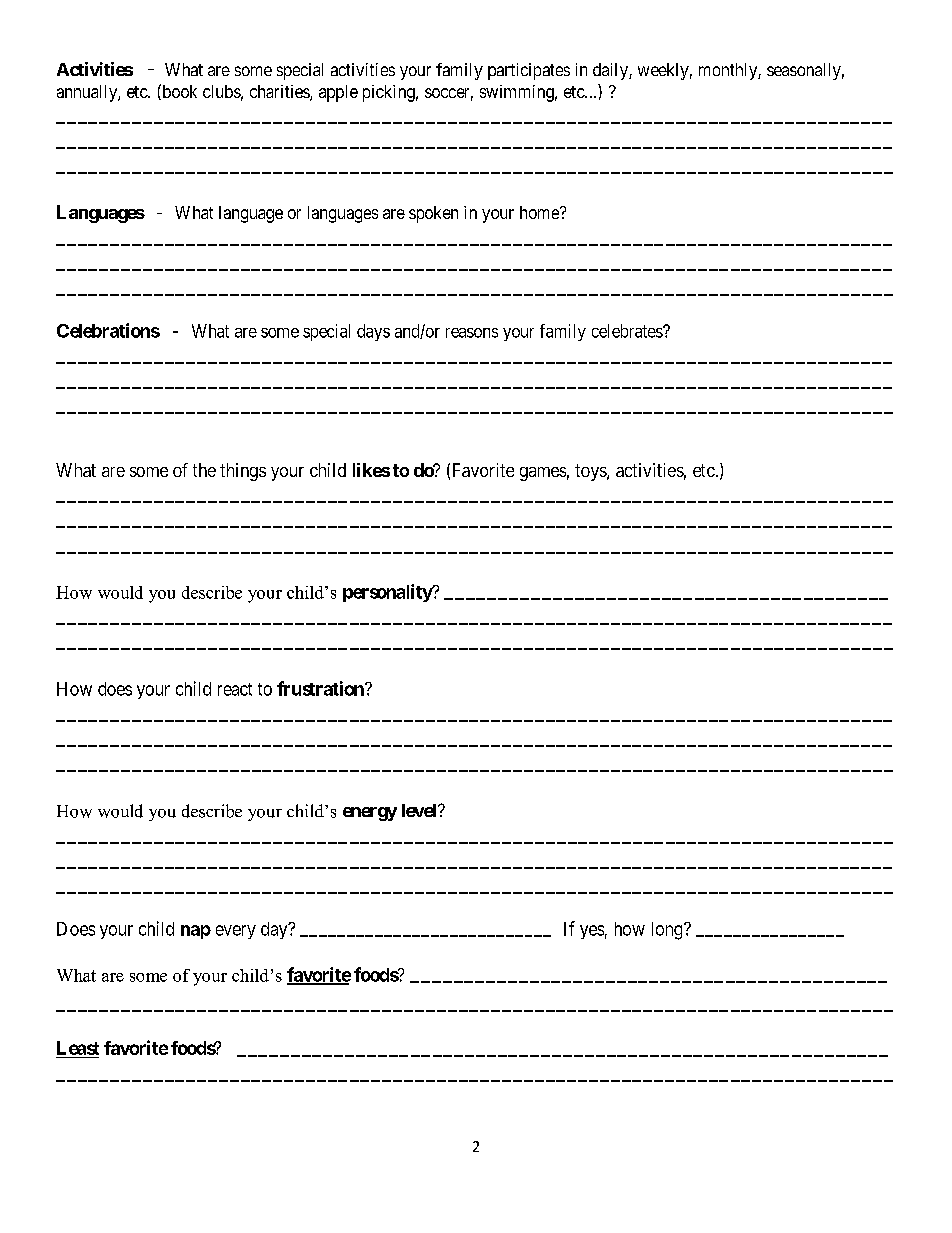 The height and width of the screenshot is (1233, 952). Describe the element at coordinates (529, 71) in the screenshot. I see `participates` at that location.
